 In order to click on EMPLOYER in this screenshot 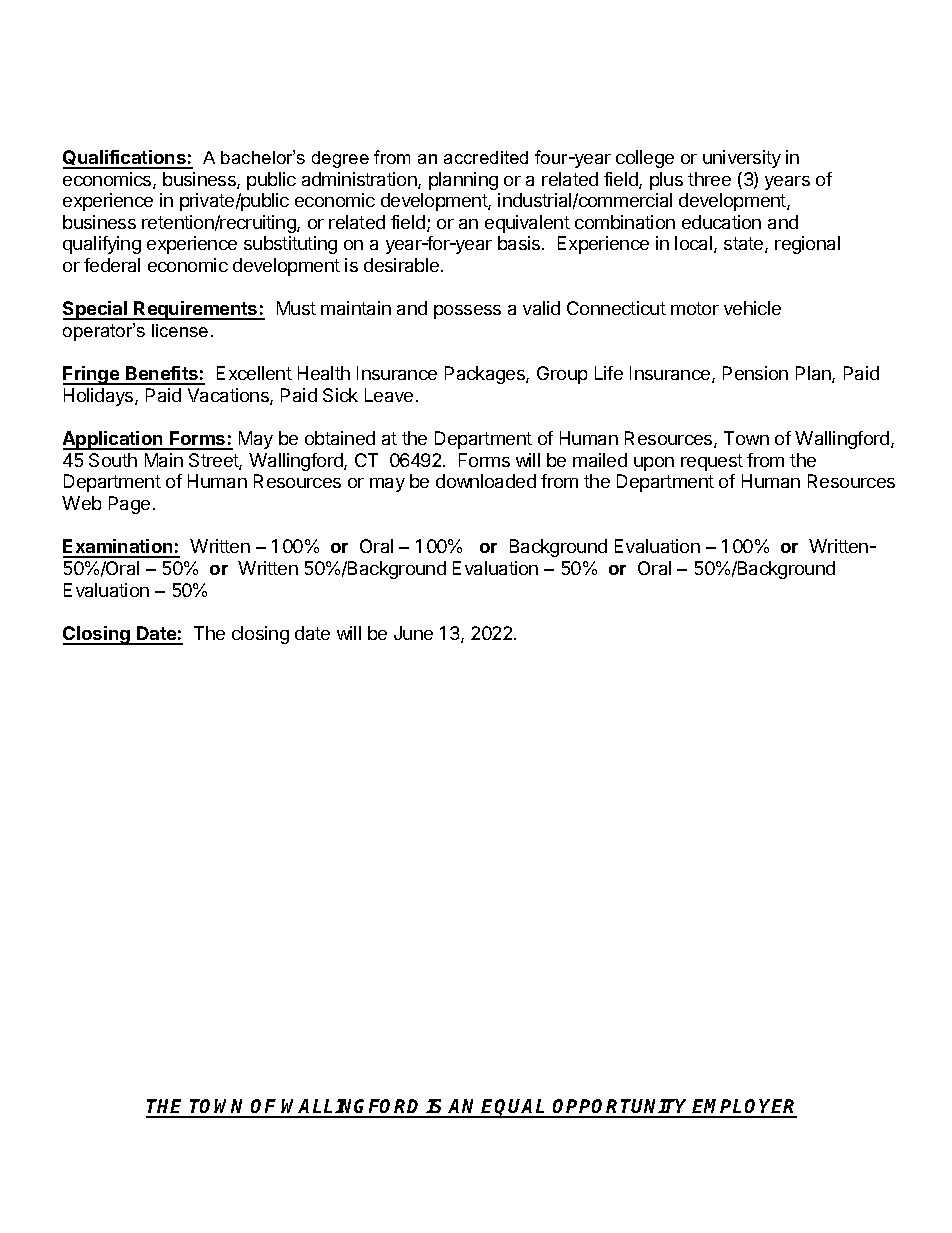, I will do `click(744, 1108)`.
